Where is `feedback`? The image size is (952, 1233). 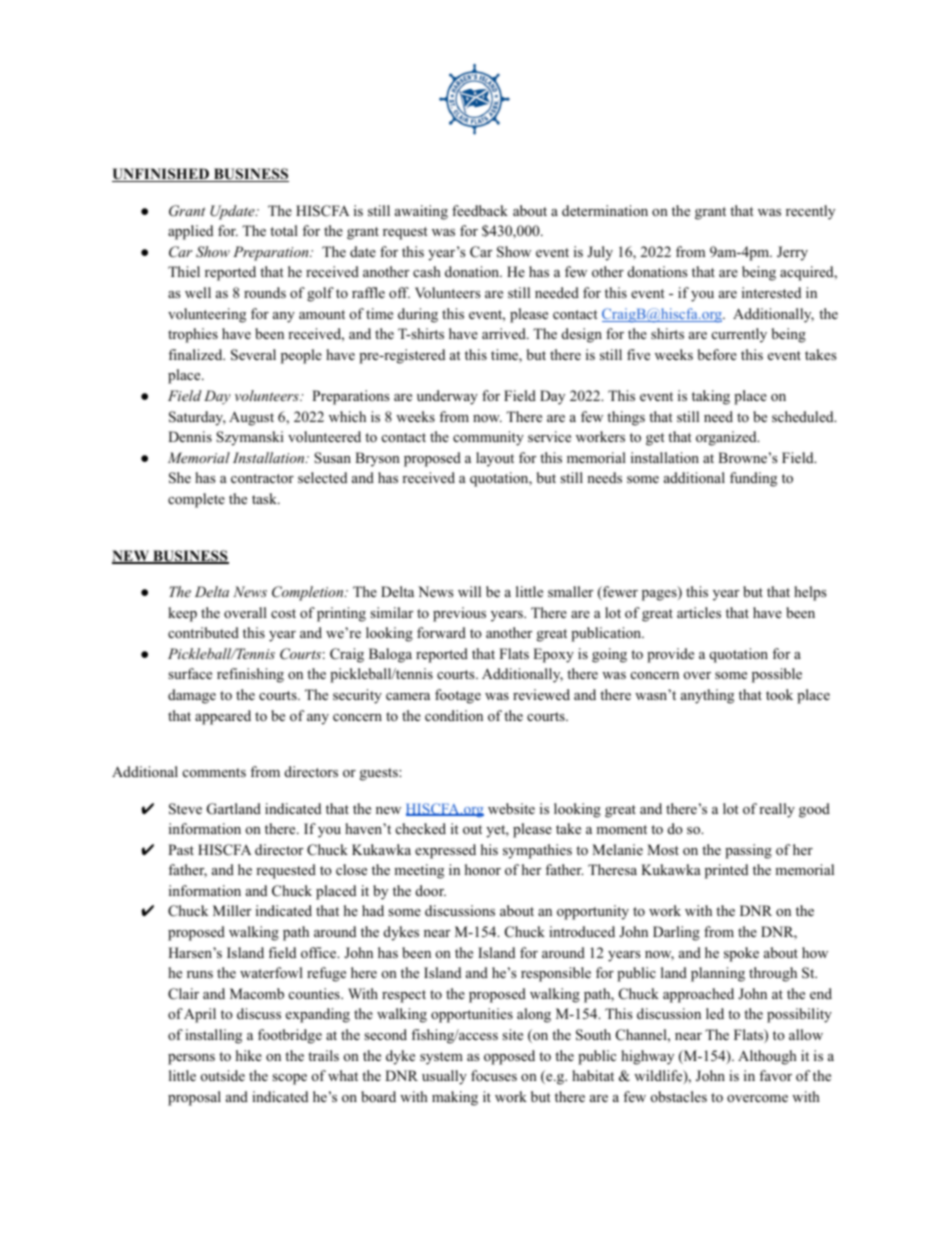
feedback is located at coordinates (480, 210).
